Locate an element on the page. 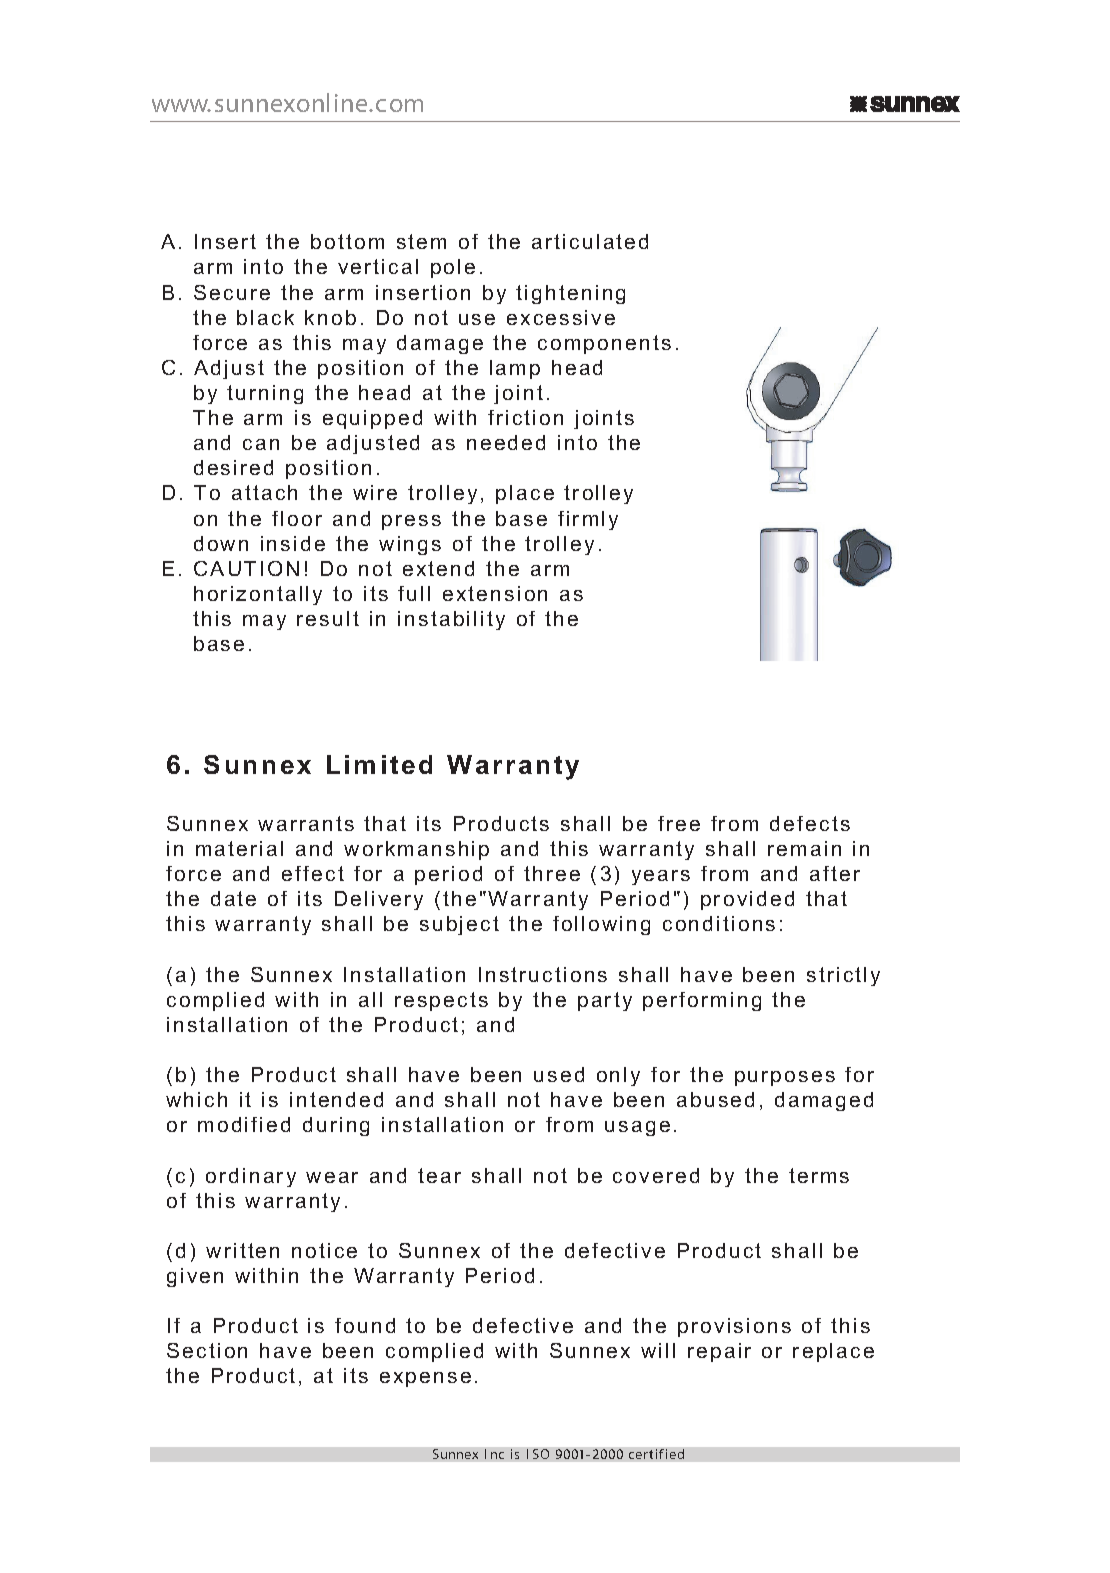 This image has height=1573, width=1110. Section is located at coordinates (207, 1350).
